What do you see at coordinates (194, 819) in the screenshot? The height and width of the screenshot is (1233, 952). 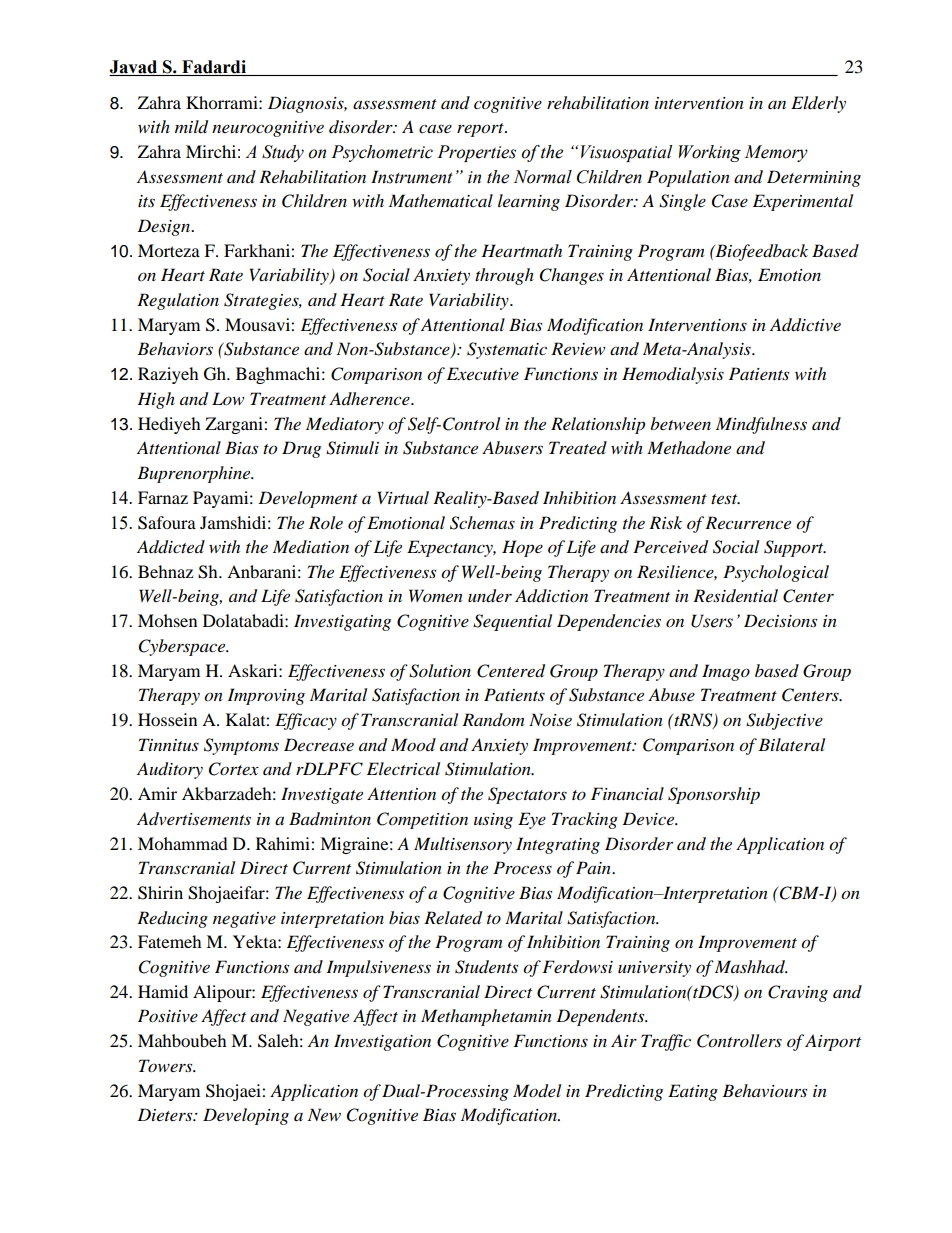 I see `Advertisements` at bounding box center [194, 819].
